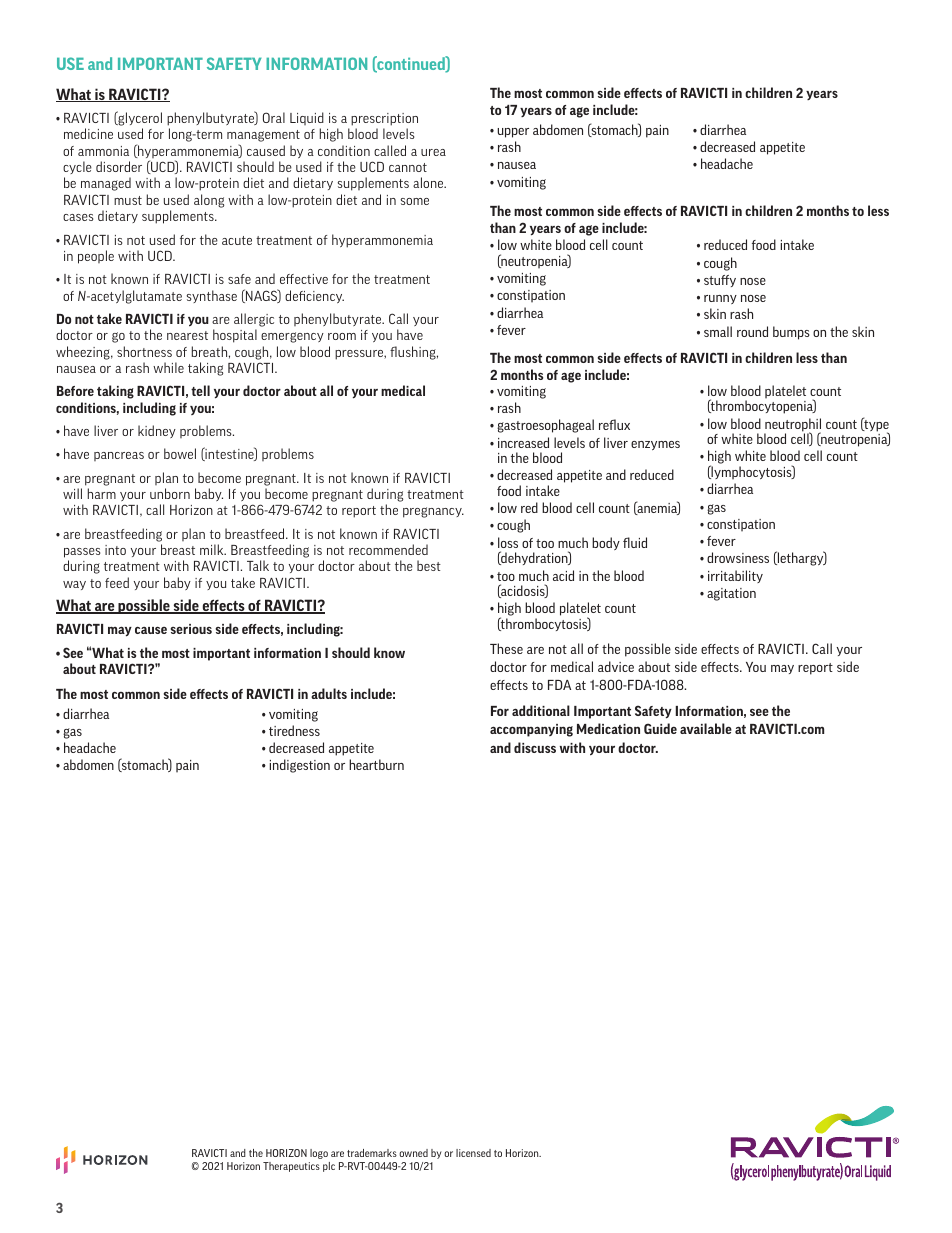 The width and height of the screenshot is (952, 1233). What do you see at coordinates (506, 648) in the screenshot?
I see `These` at bounding box center [506, 648].
